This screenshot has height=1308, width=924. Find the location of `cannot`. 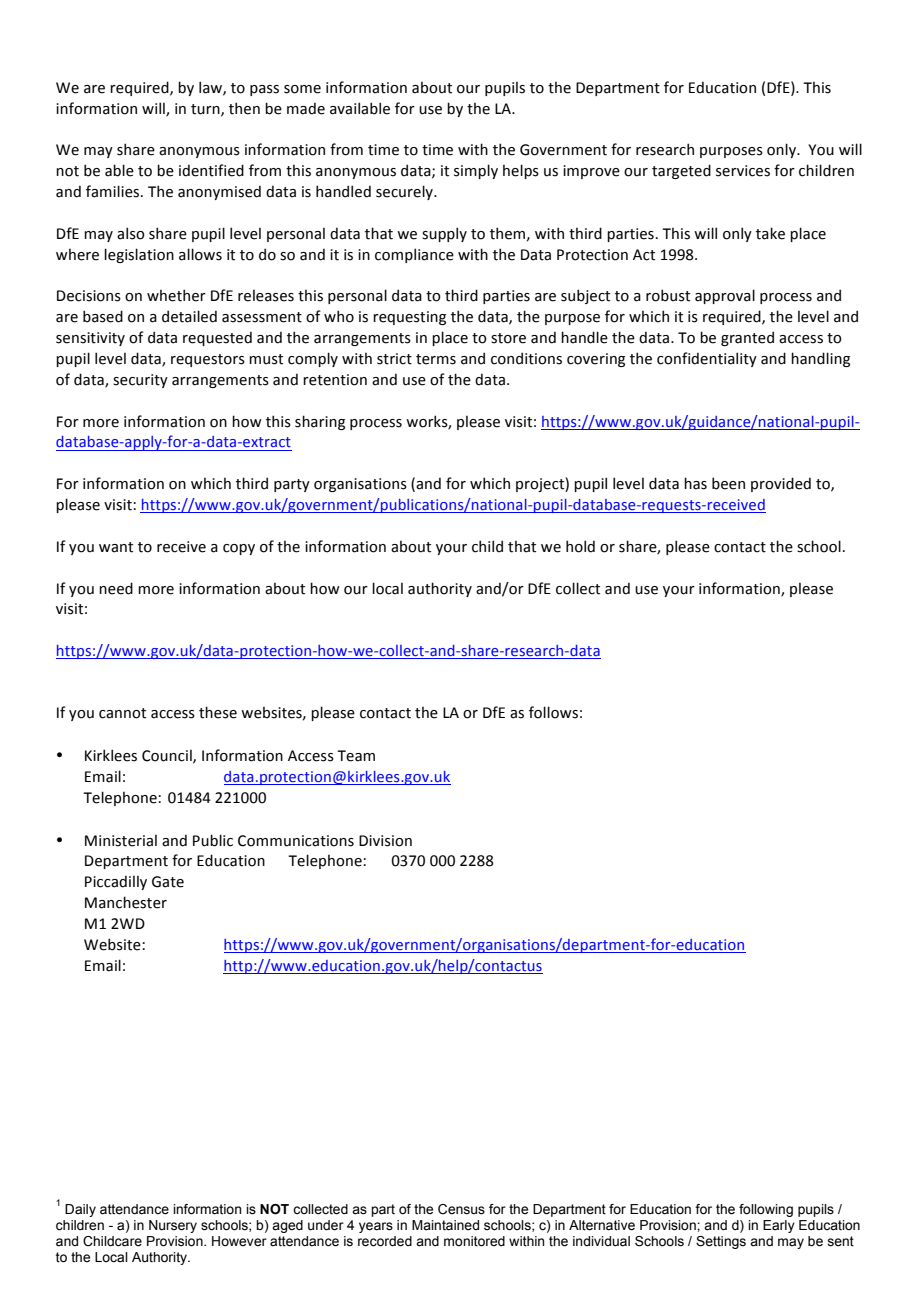

cannot is located at coordinates (122, 713).
